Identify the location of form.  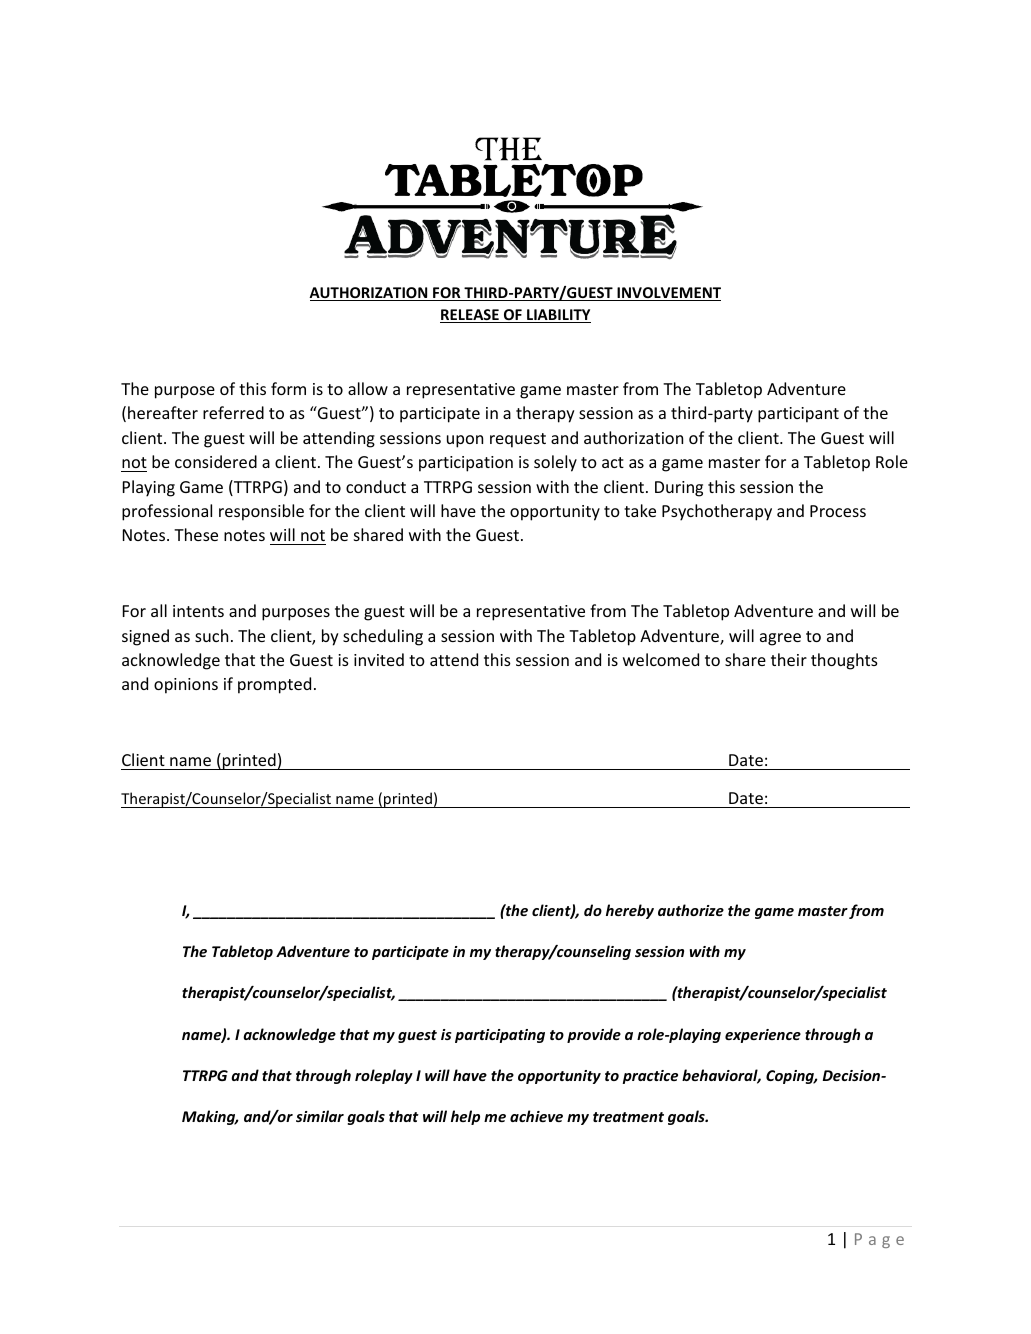
(288, 388).
